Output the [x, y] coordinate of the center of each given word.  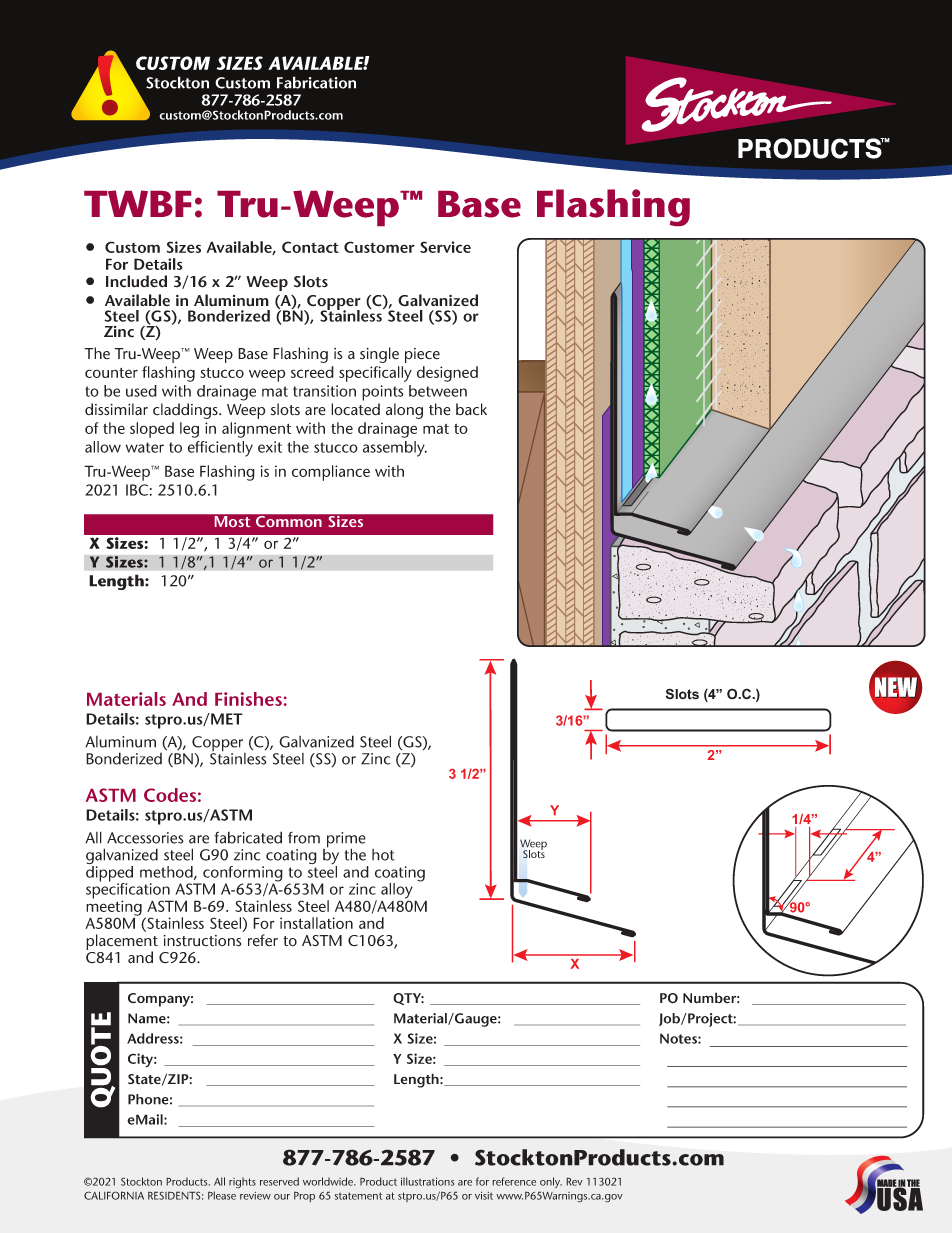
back [471, 409]
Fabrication [316, 82]
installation [316, 923]
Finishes [248, 699]
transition [324, 391]
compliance [331, 473]
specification [129, 891]
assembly [395, 449]
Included [136, 281]
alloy [397, 892]
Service [445, 247]
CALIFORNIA [114, 1195]
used [141, 391]
